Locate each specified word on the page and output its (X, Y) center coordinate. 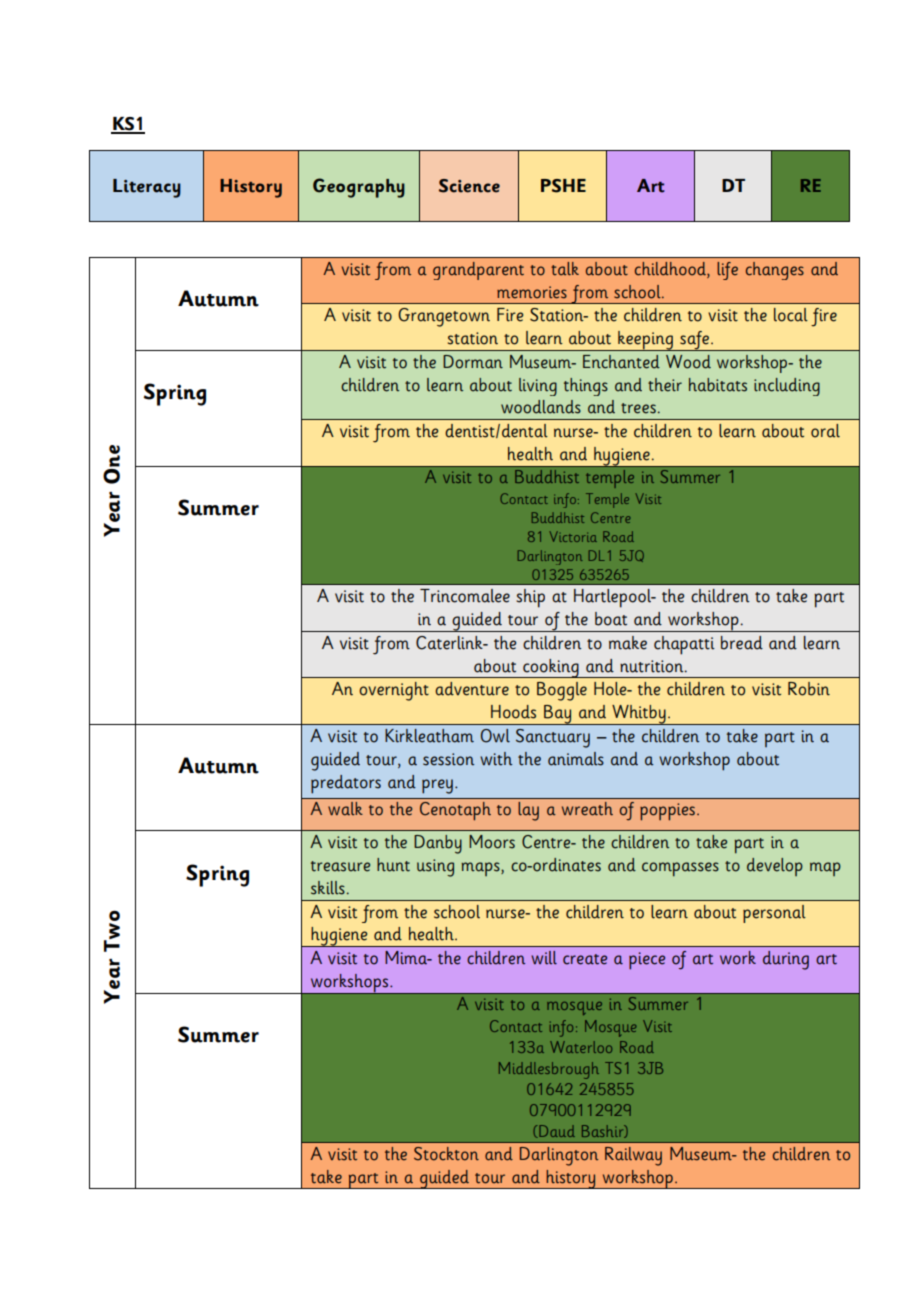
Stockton (446, 1154)
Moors (492, 842)
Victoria (573, 536)
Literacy (147, 188)
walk (345, 809)
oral (825, 431)
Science (469, 186)
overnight (394, 691)
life (727, 271)
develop (775, 867)
